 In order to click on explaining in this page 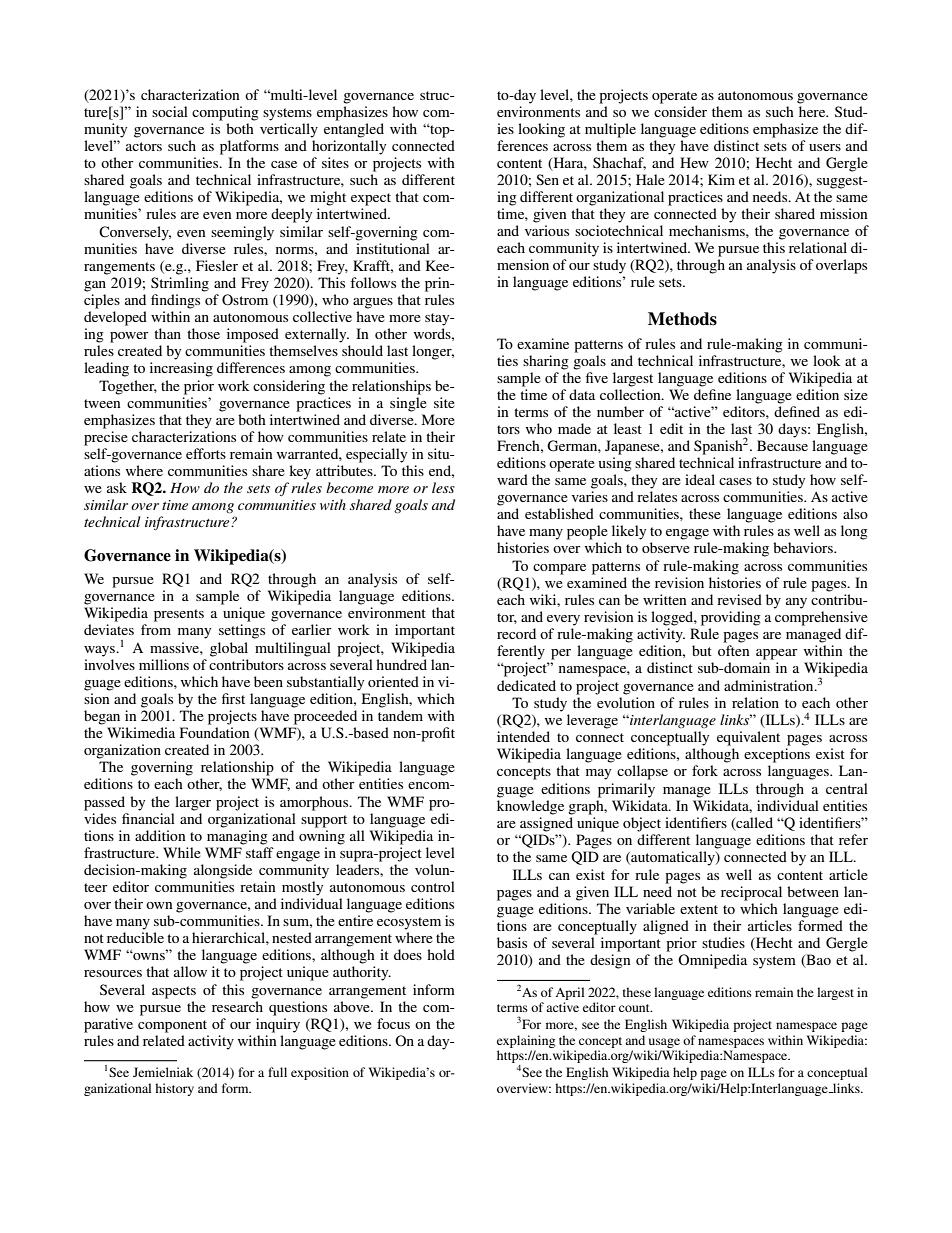, I will do `click(526, 1041)`.
